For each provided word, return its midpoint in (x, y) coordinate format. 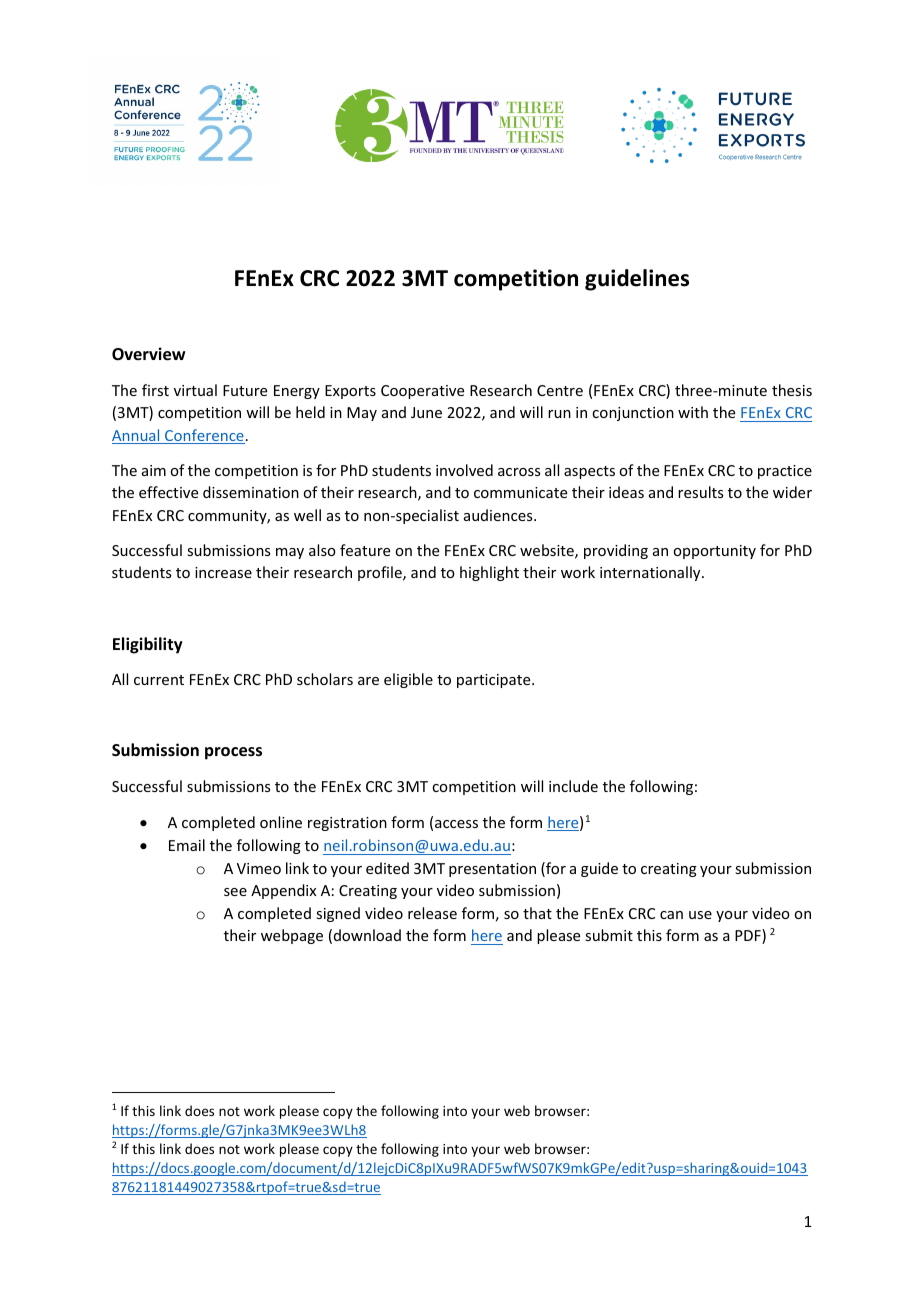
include (573, 786)
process (233, 753)
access (456, 824)
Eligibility (148, 645)
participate (495, 681)
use (700, 915)
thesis (792, 390)
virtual (195, 390)
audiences (499, 515)
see (235, 892)
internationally (651, 573)
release (432, 913)
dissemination (251, 492)
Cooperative (422, 392)
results (700, 492)
